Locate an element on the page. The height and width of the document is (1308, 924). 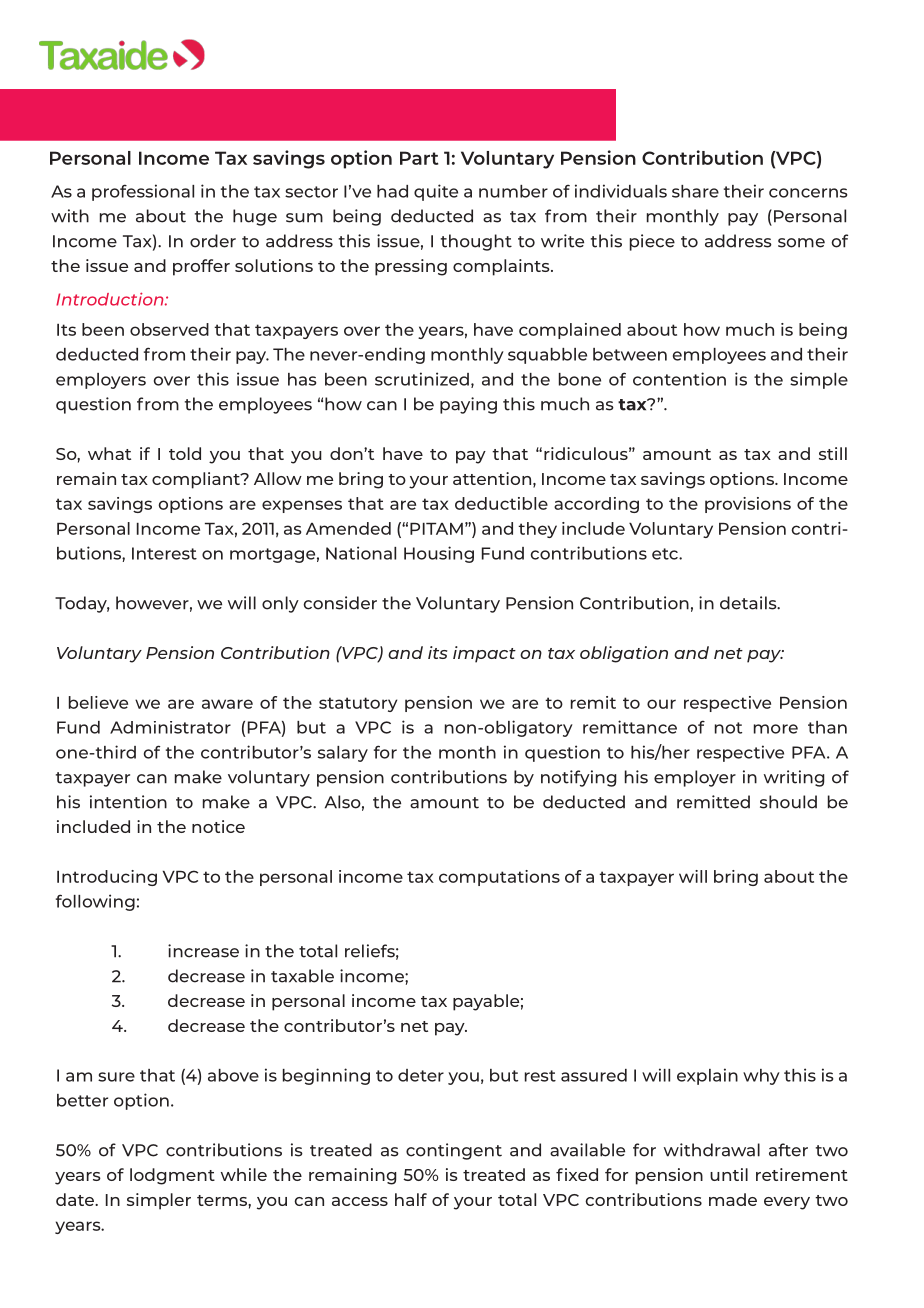
more is located at coordinates (776, 729).
